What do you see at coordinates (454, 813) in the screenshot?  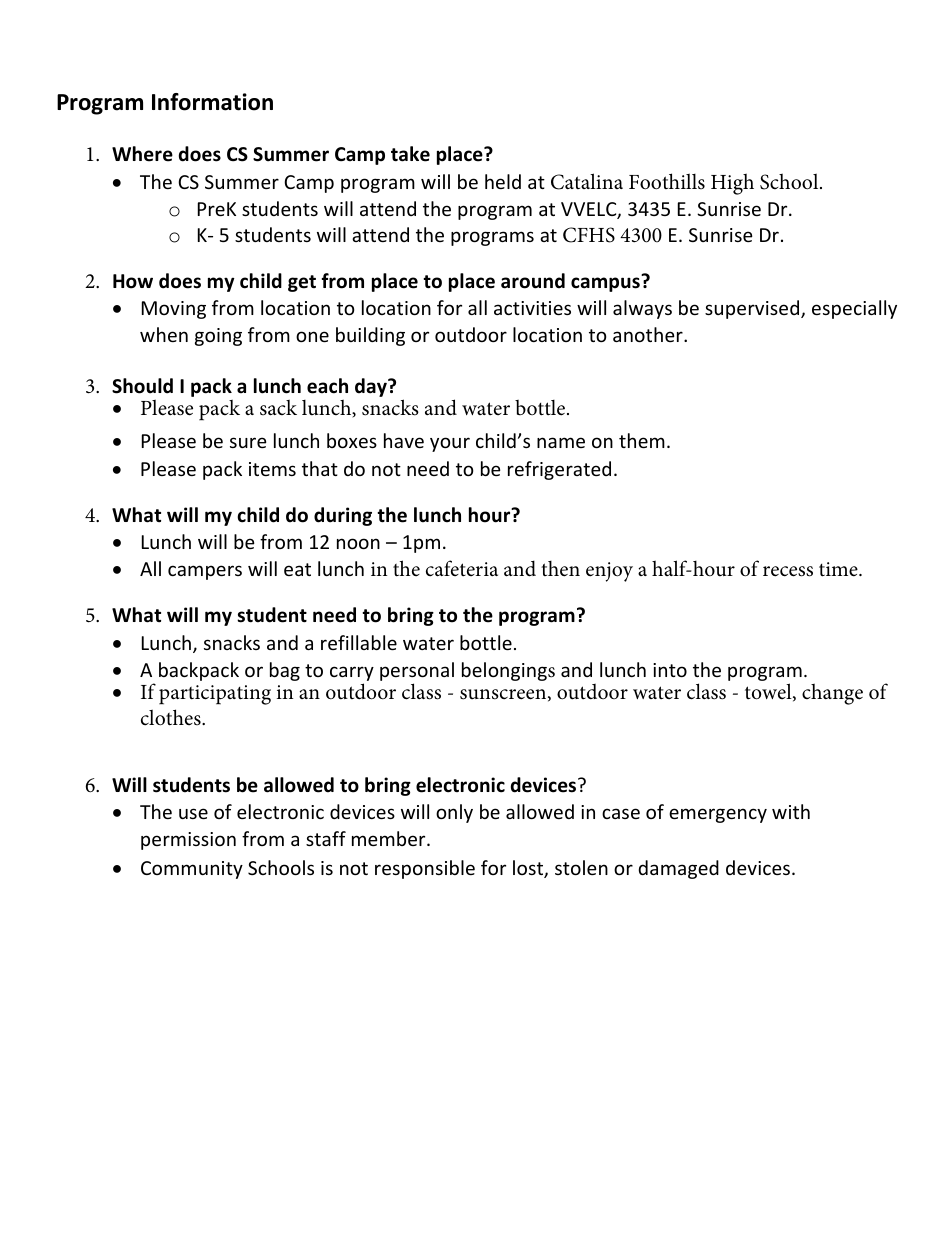 I see `only` at bounding box center [454, 813].
